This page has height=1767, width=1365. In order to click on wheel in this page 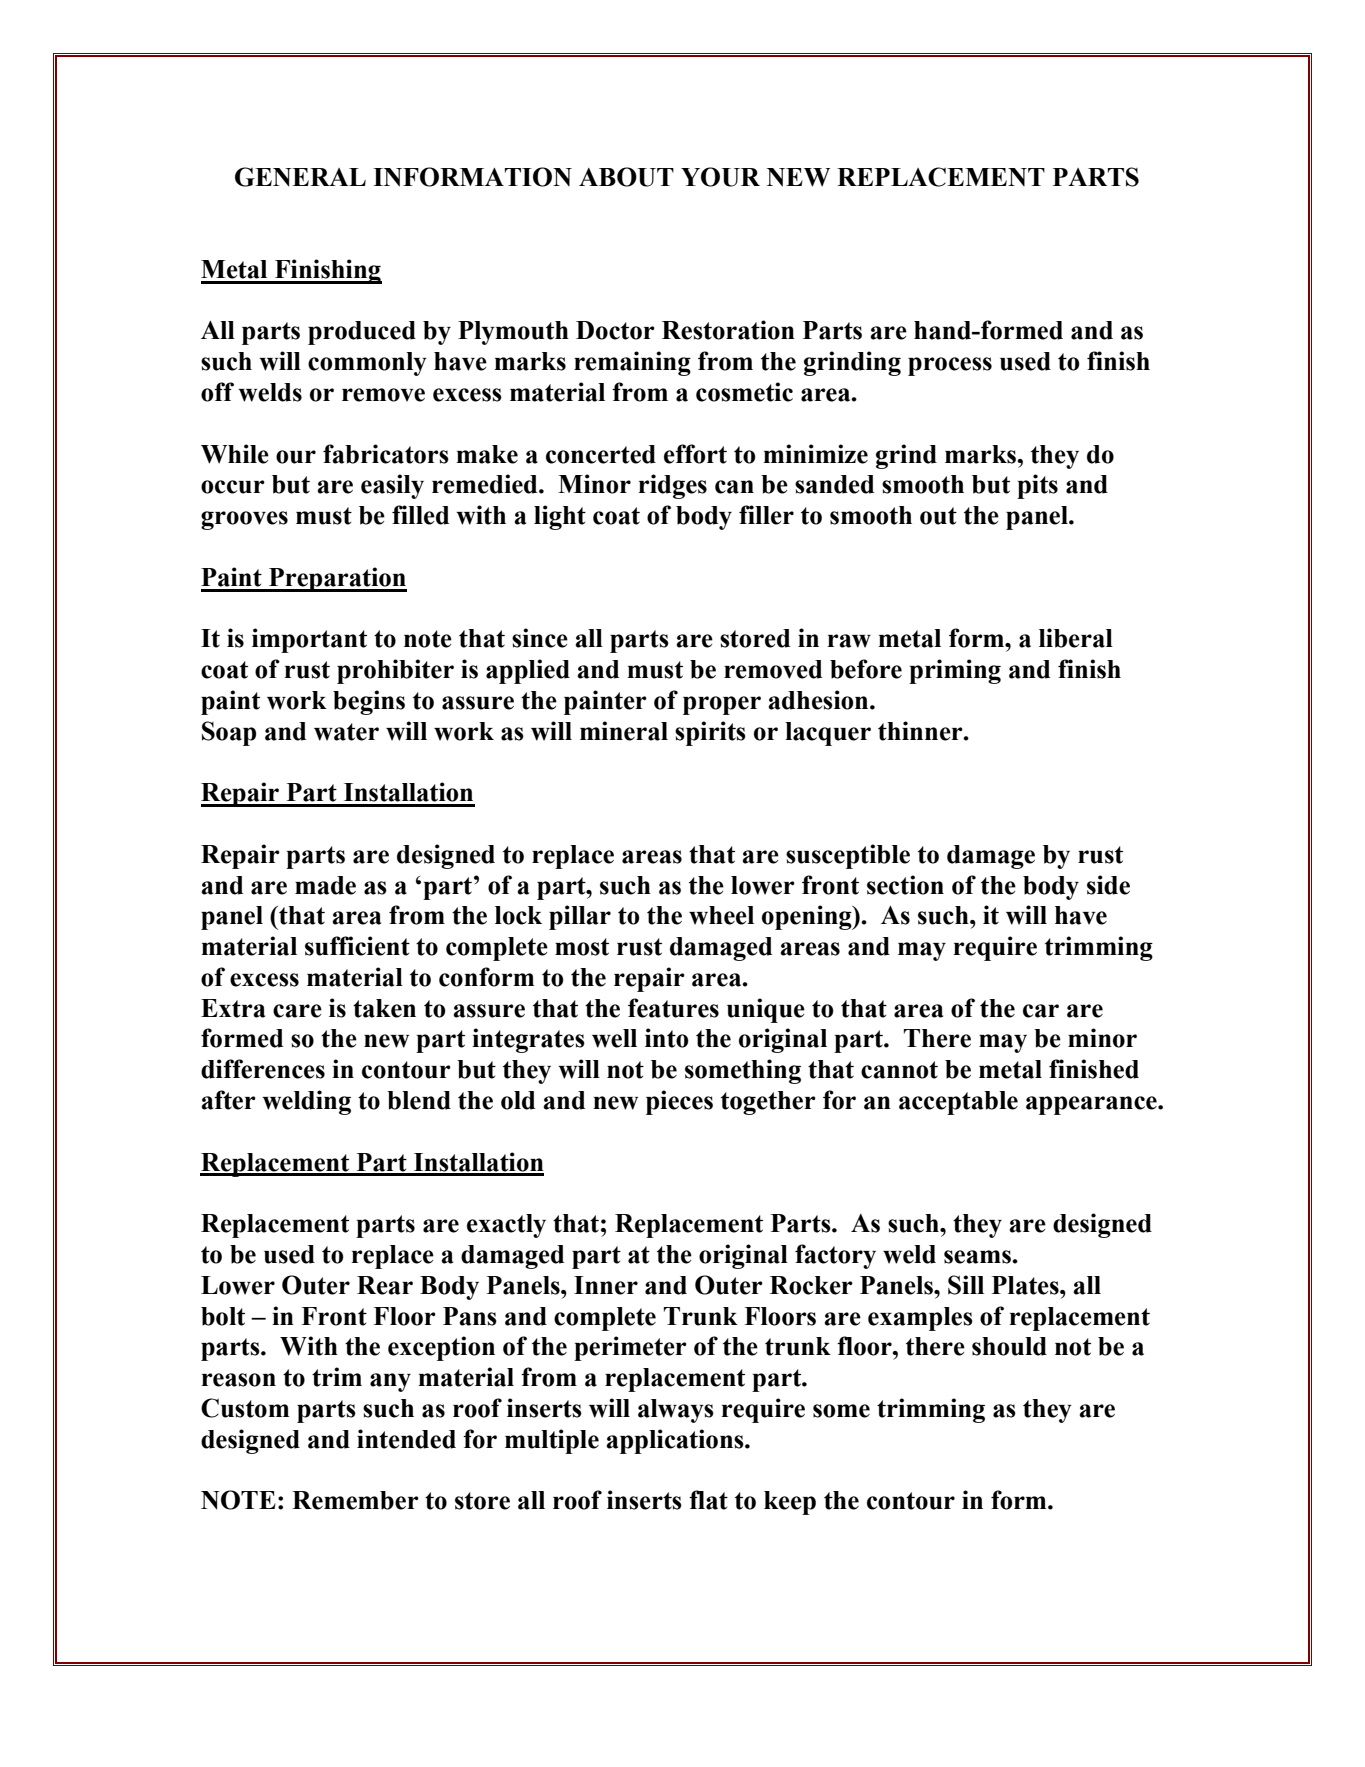, I will do `click(721, 915)`.
